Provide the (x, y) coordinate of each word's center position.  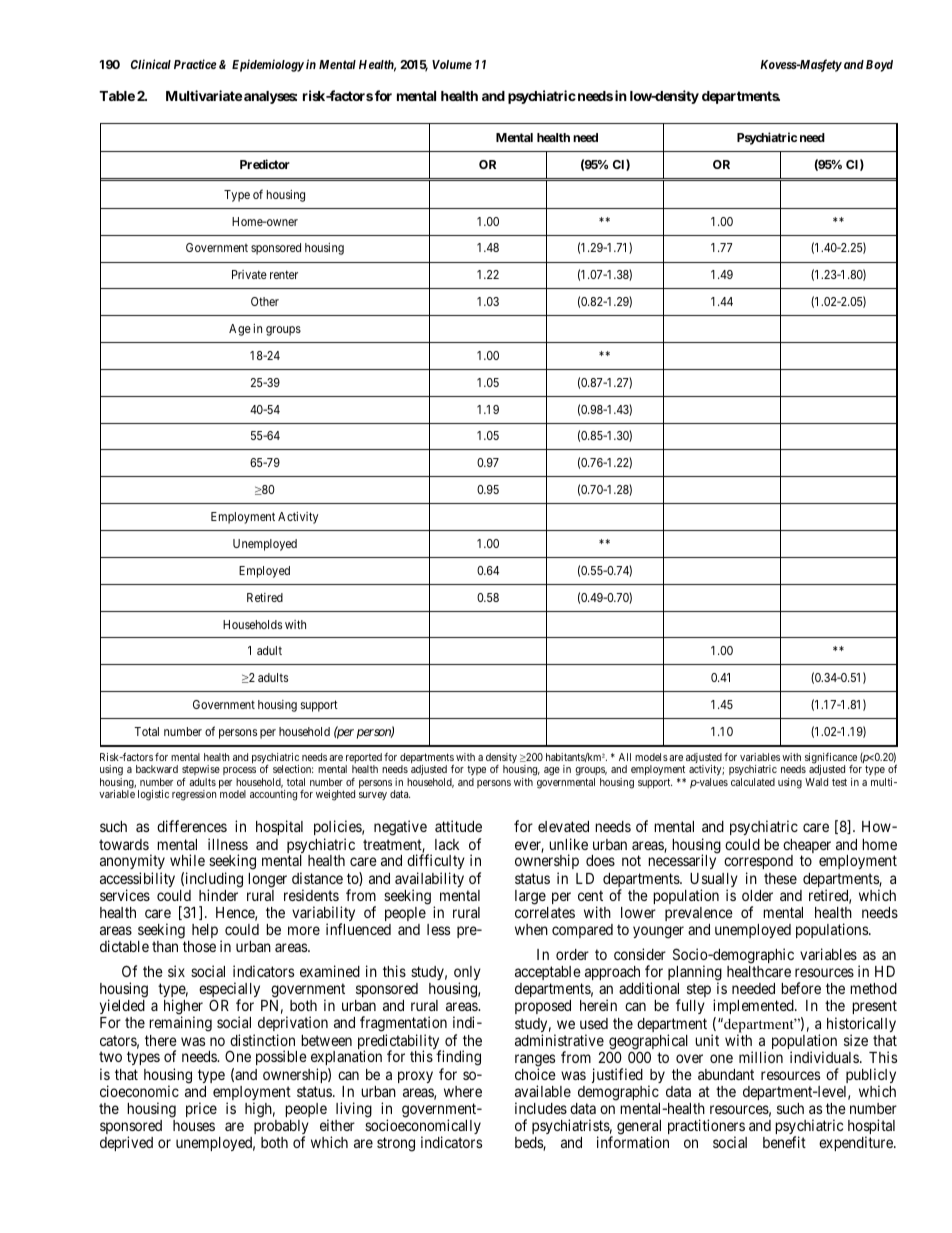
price (201, 1109)
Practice (195, 64)
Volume (452, 64)
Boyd (879, 66)
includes (541, 1108)
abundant (726, 1074)
